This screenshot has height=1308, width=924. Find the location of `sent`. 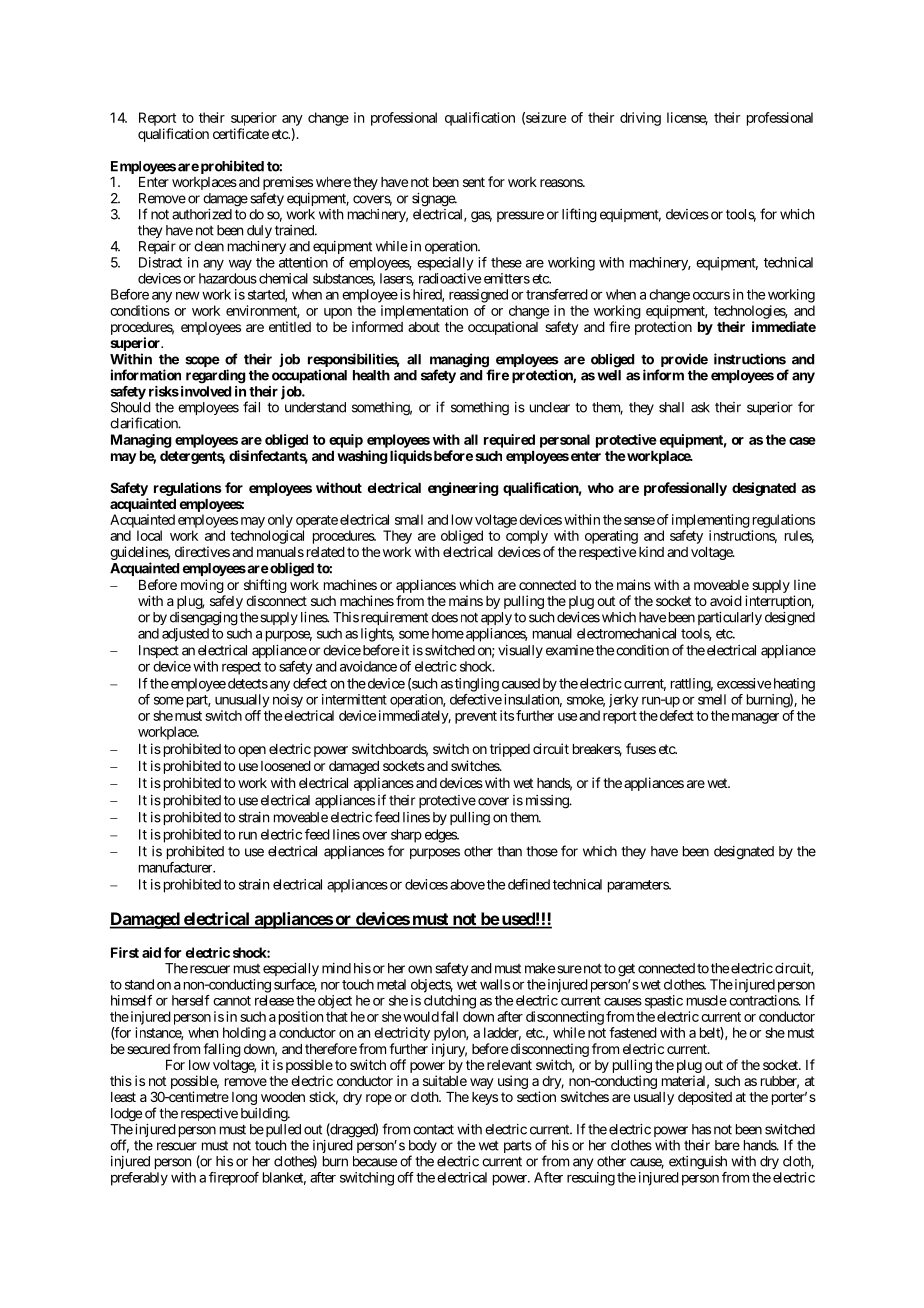

sent is located at coordinates (474, 182).
